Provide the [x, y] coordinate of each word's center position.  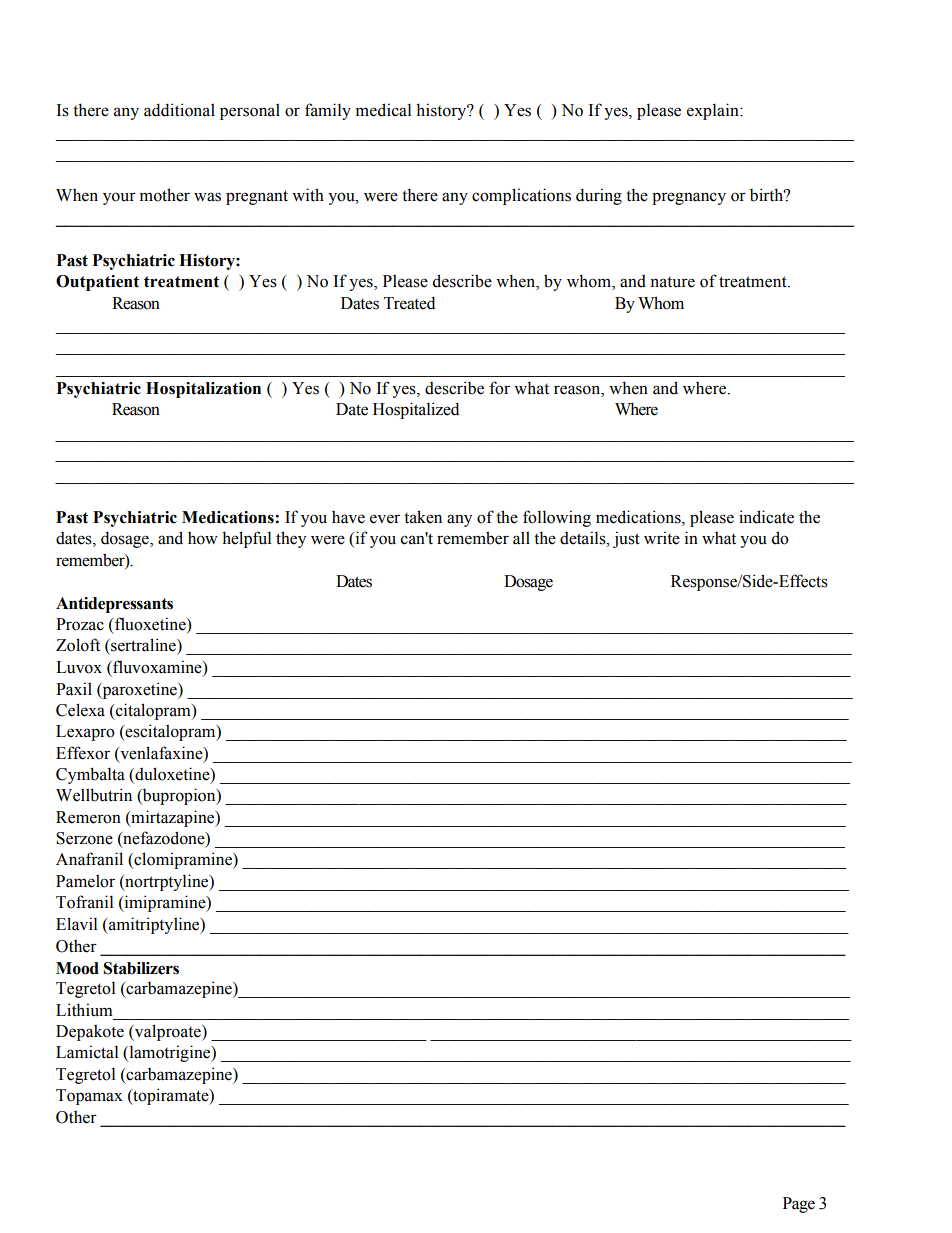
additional [179, 110]
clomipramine [183, 860]
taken [423, 517]
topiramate [171, 1096]
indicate [766, 517]
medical [383, 110]
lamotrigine [170, 1053]
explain [714, 111]
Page [799, 1205]
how [203, 538]
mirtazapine [173, 818]
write [662, 538]
